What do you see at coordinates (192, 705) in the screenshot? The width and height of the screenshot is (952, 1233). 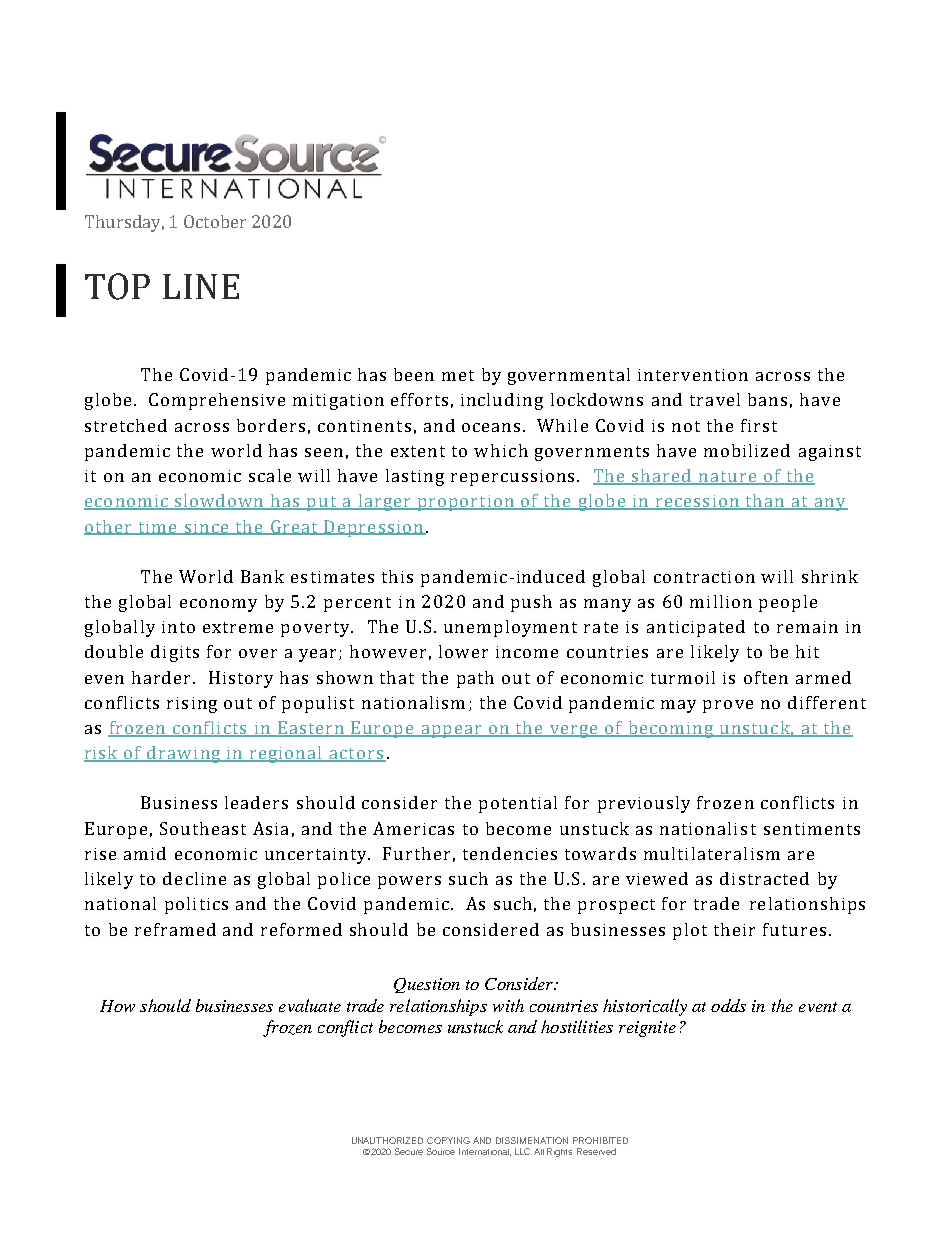 I see `rising` at bounding box center [192, 705].
